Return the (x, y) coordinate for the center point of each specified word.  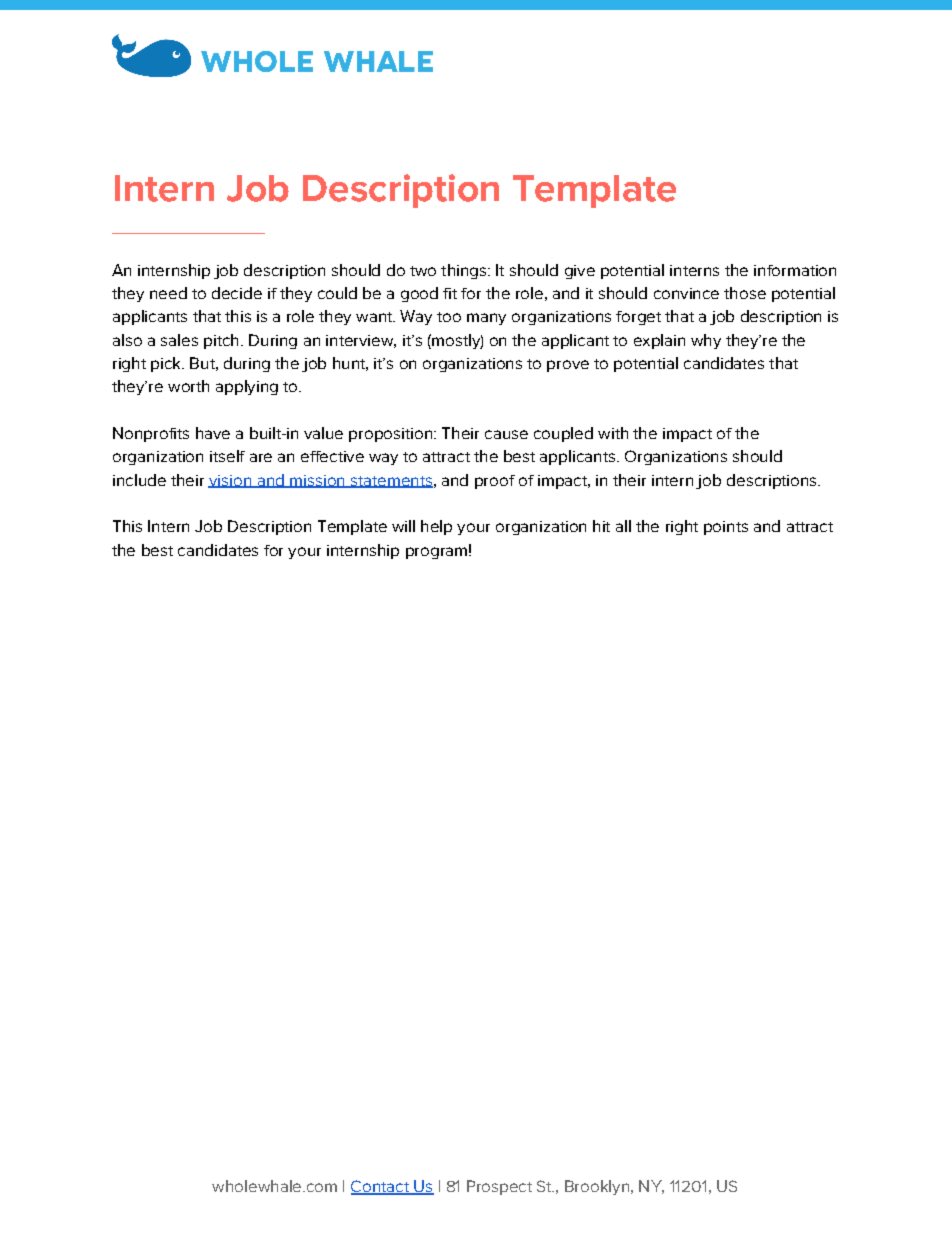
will (403, 526)
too (449, 317)
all (623, 526)
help (436, 527)
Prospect (499, 1187)
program (436, 553)
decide (237, 293)
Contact (381, 1187)
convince (686, 293)
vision (230, 481)
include (139, 480)
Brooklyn (597, 1187)
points (726, 528)
